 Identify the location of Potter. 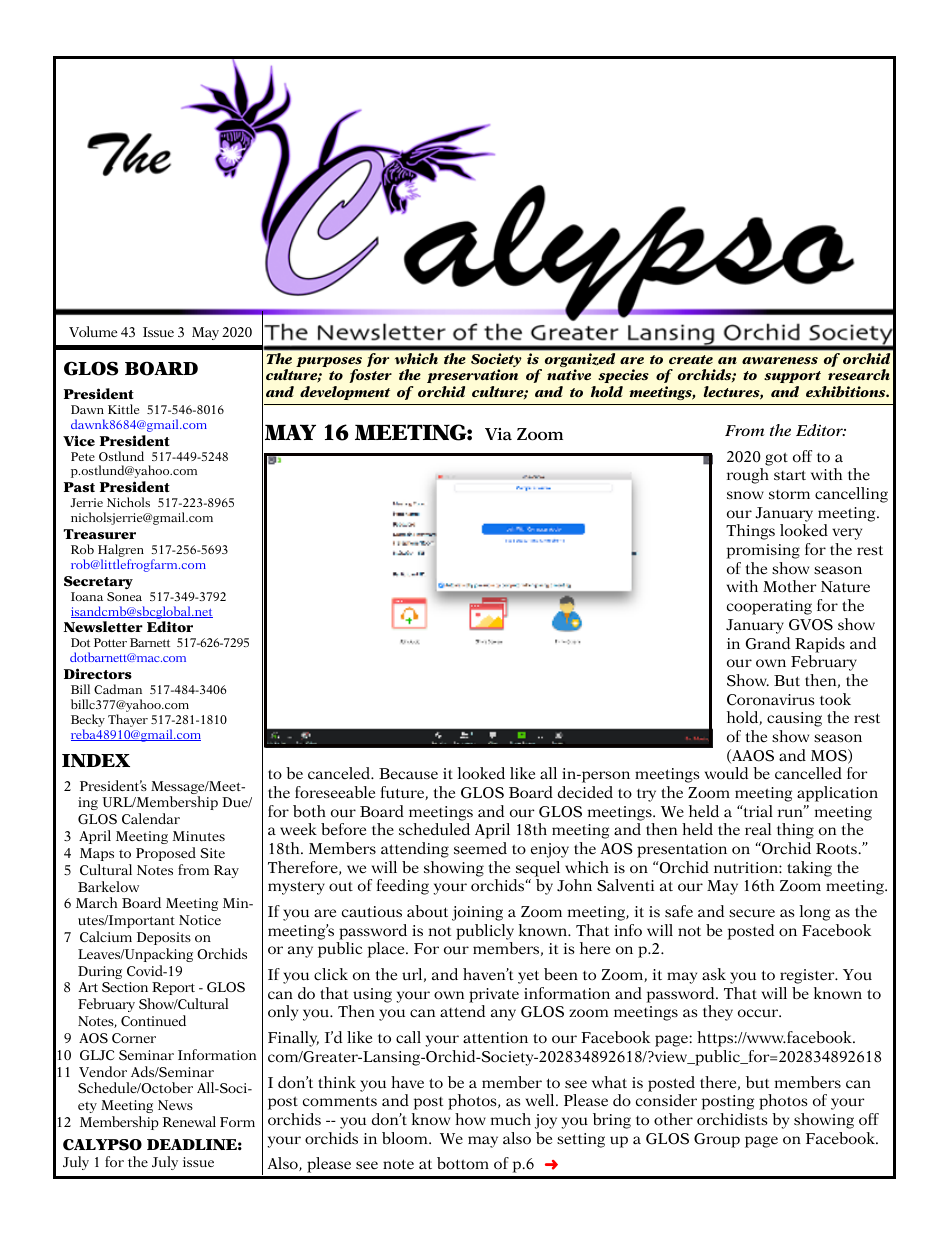
(110, 642).
